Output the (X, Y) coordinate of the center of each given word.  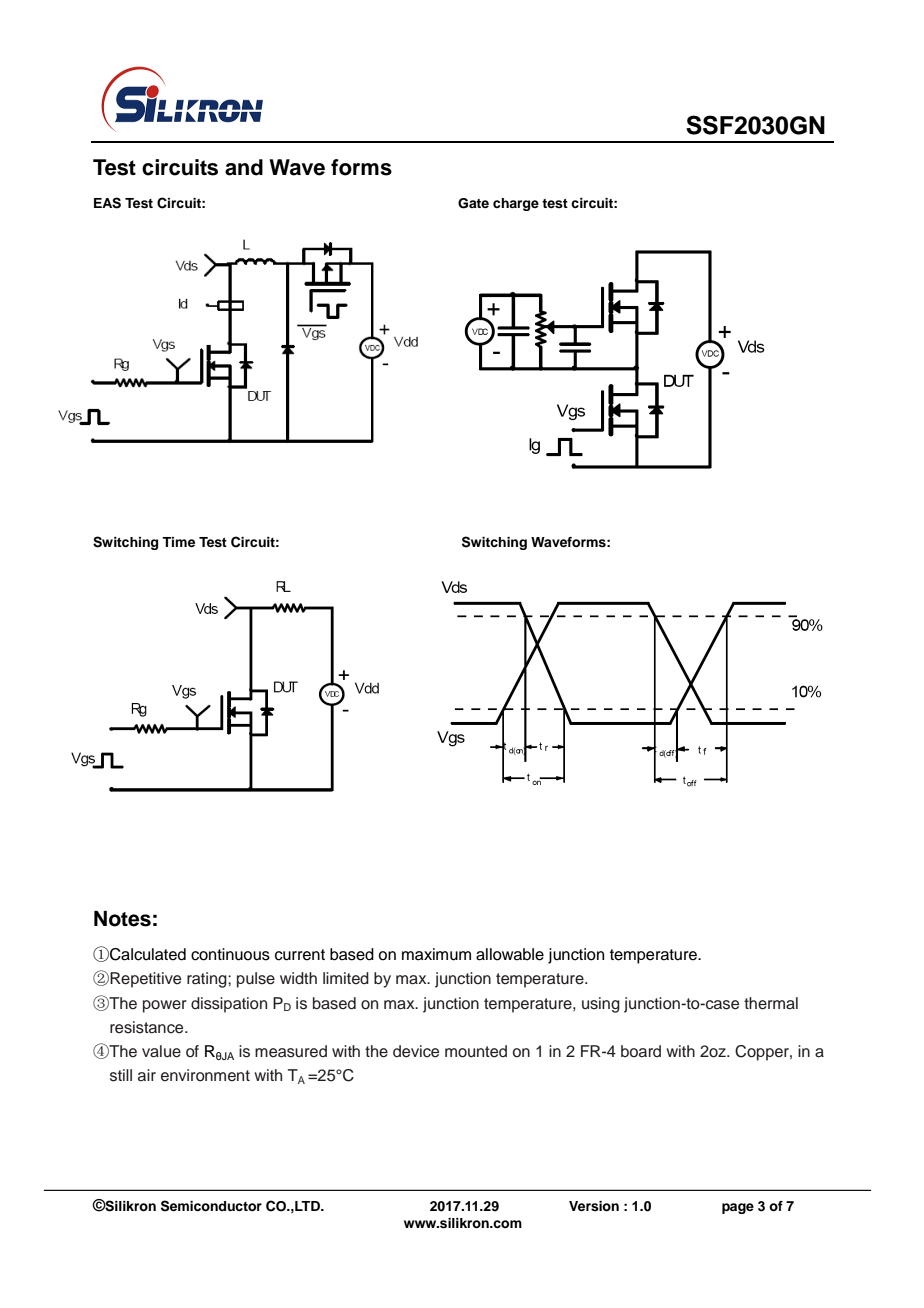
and (244, 167)
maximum (436, 954)
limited (346, 978)
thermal (771, 1003)
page (738, 1208)
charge (516, 204)
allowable (510, 954)
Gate (473, 203)
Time (178, 542)
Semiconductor (211, 1206)
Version (594, 1206)
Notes (122, 919)
